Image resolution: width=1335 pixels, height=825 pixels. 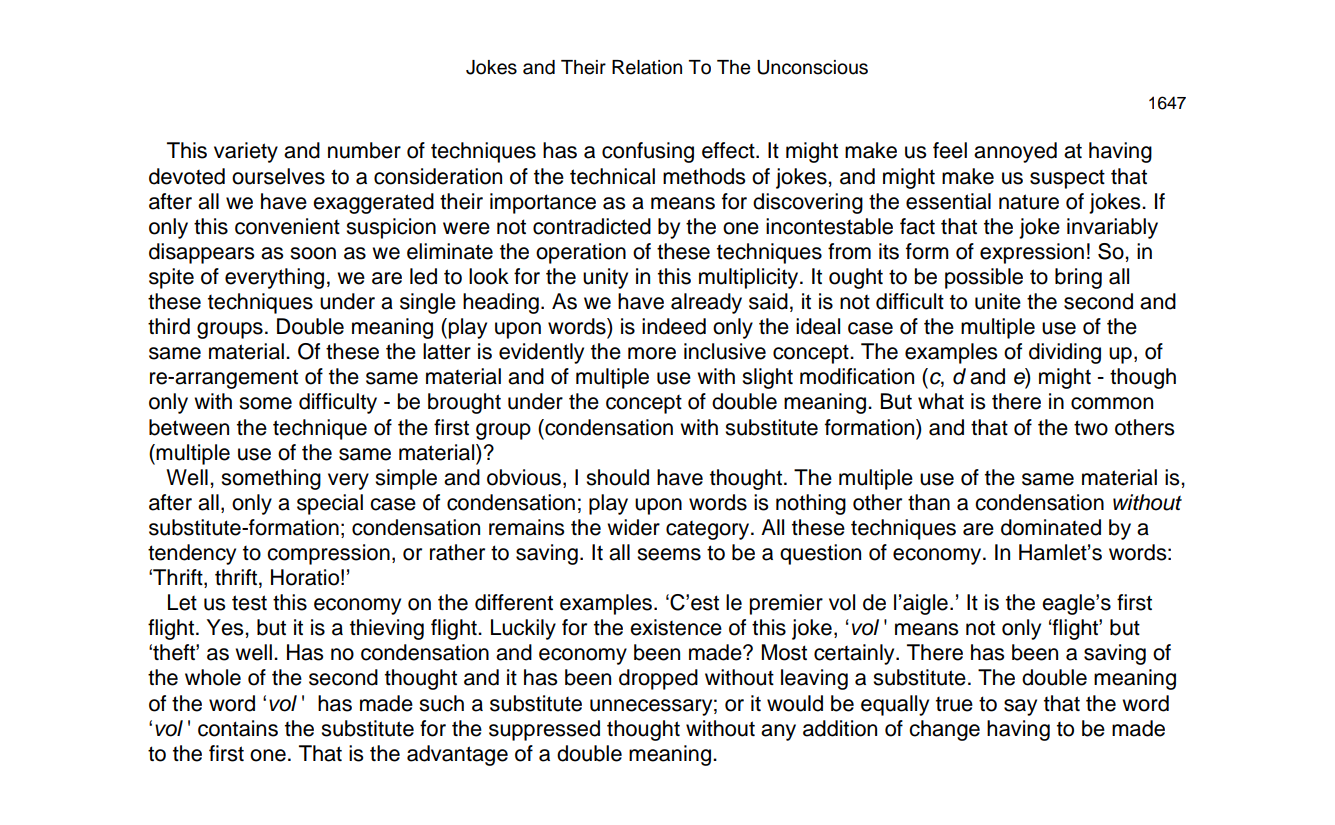 I want to click on should, so click(x=617, y=477).
